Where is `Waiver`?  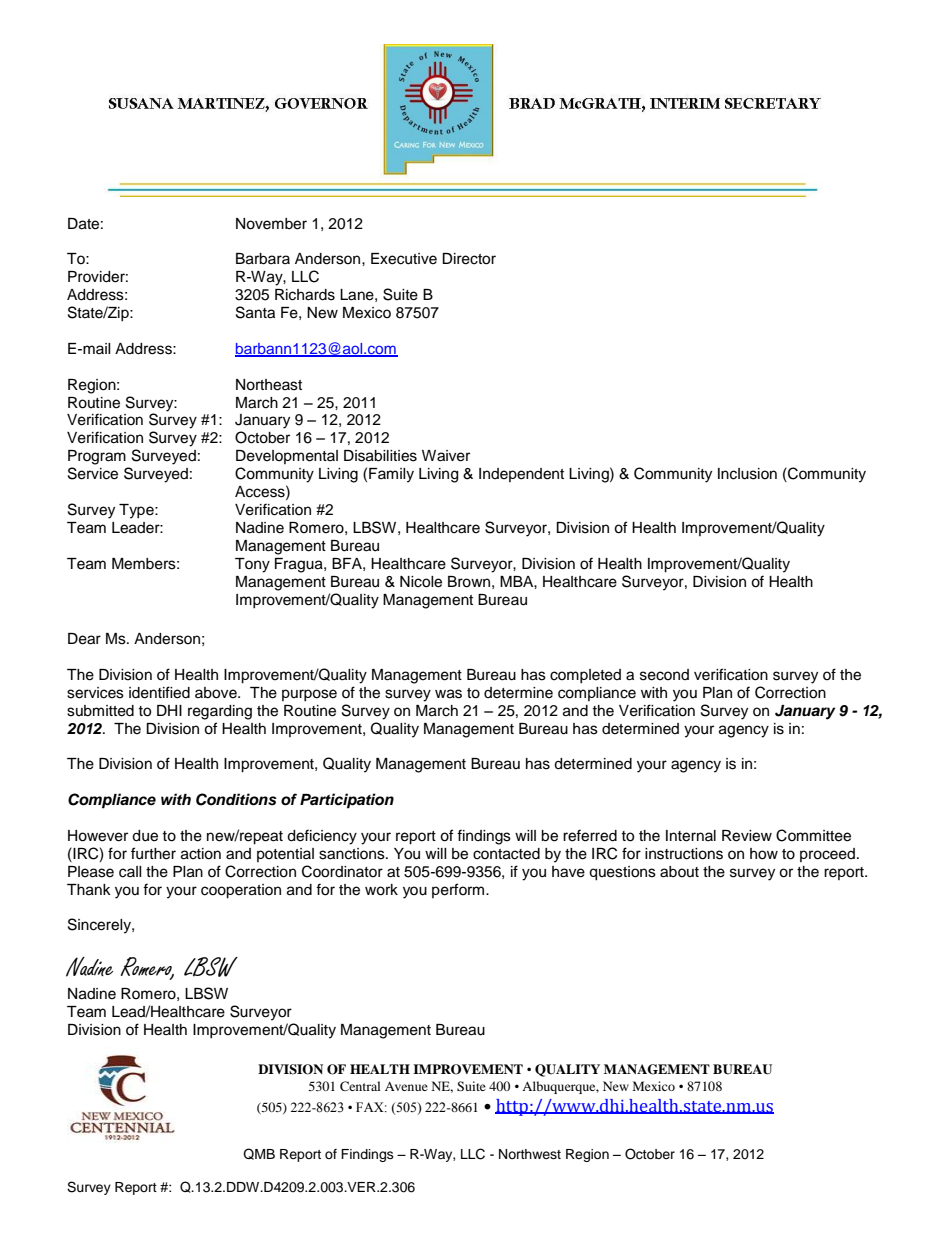
Waiver is located at coordinates (446, 456).
